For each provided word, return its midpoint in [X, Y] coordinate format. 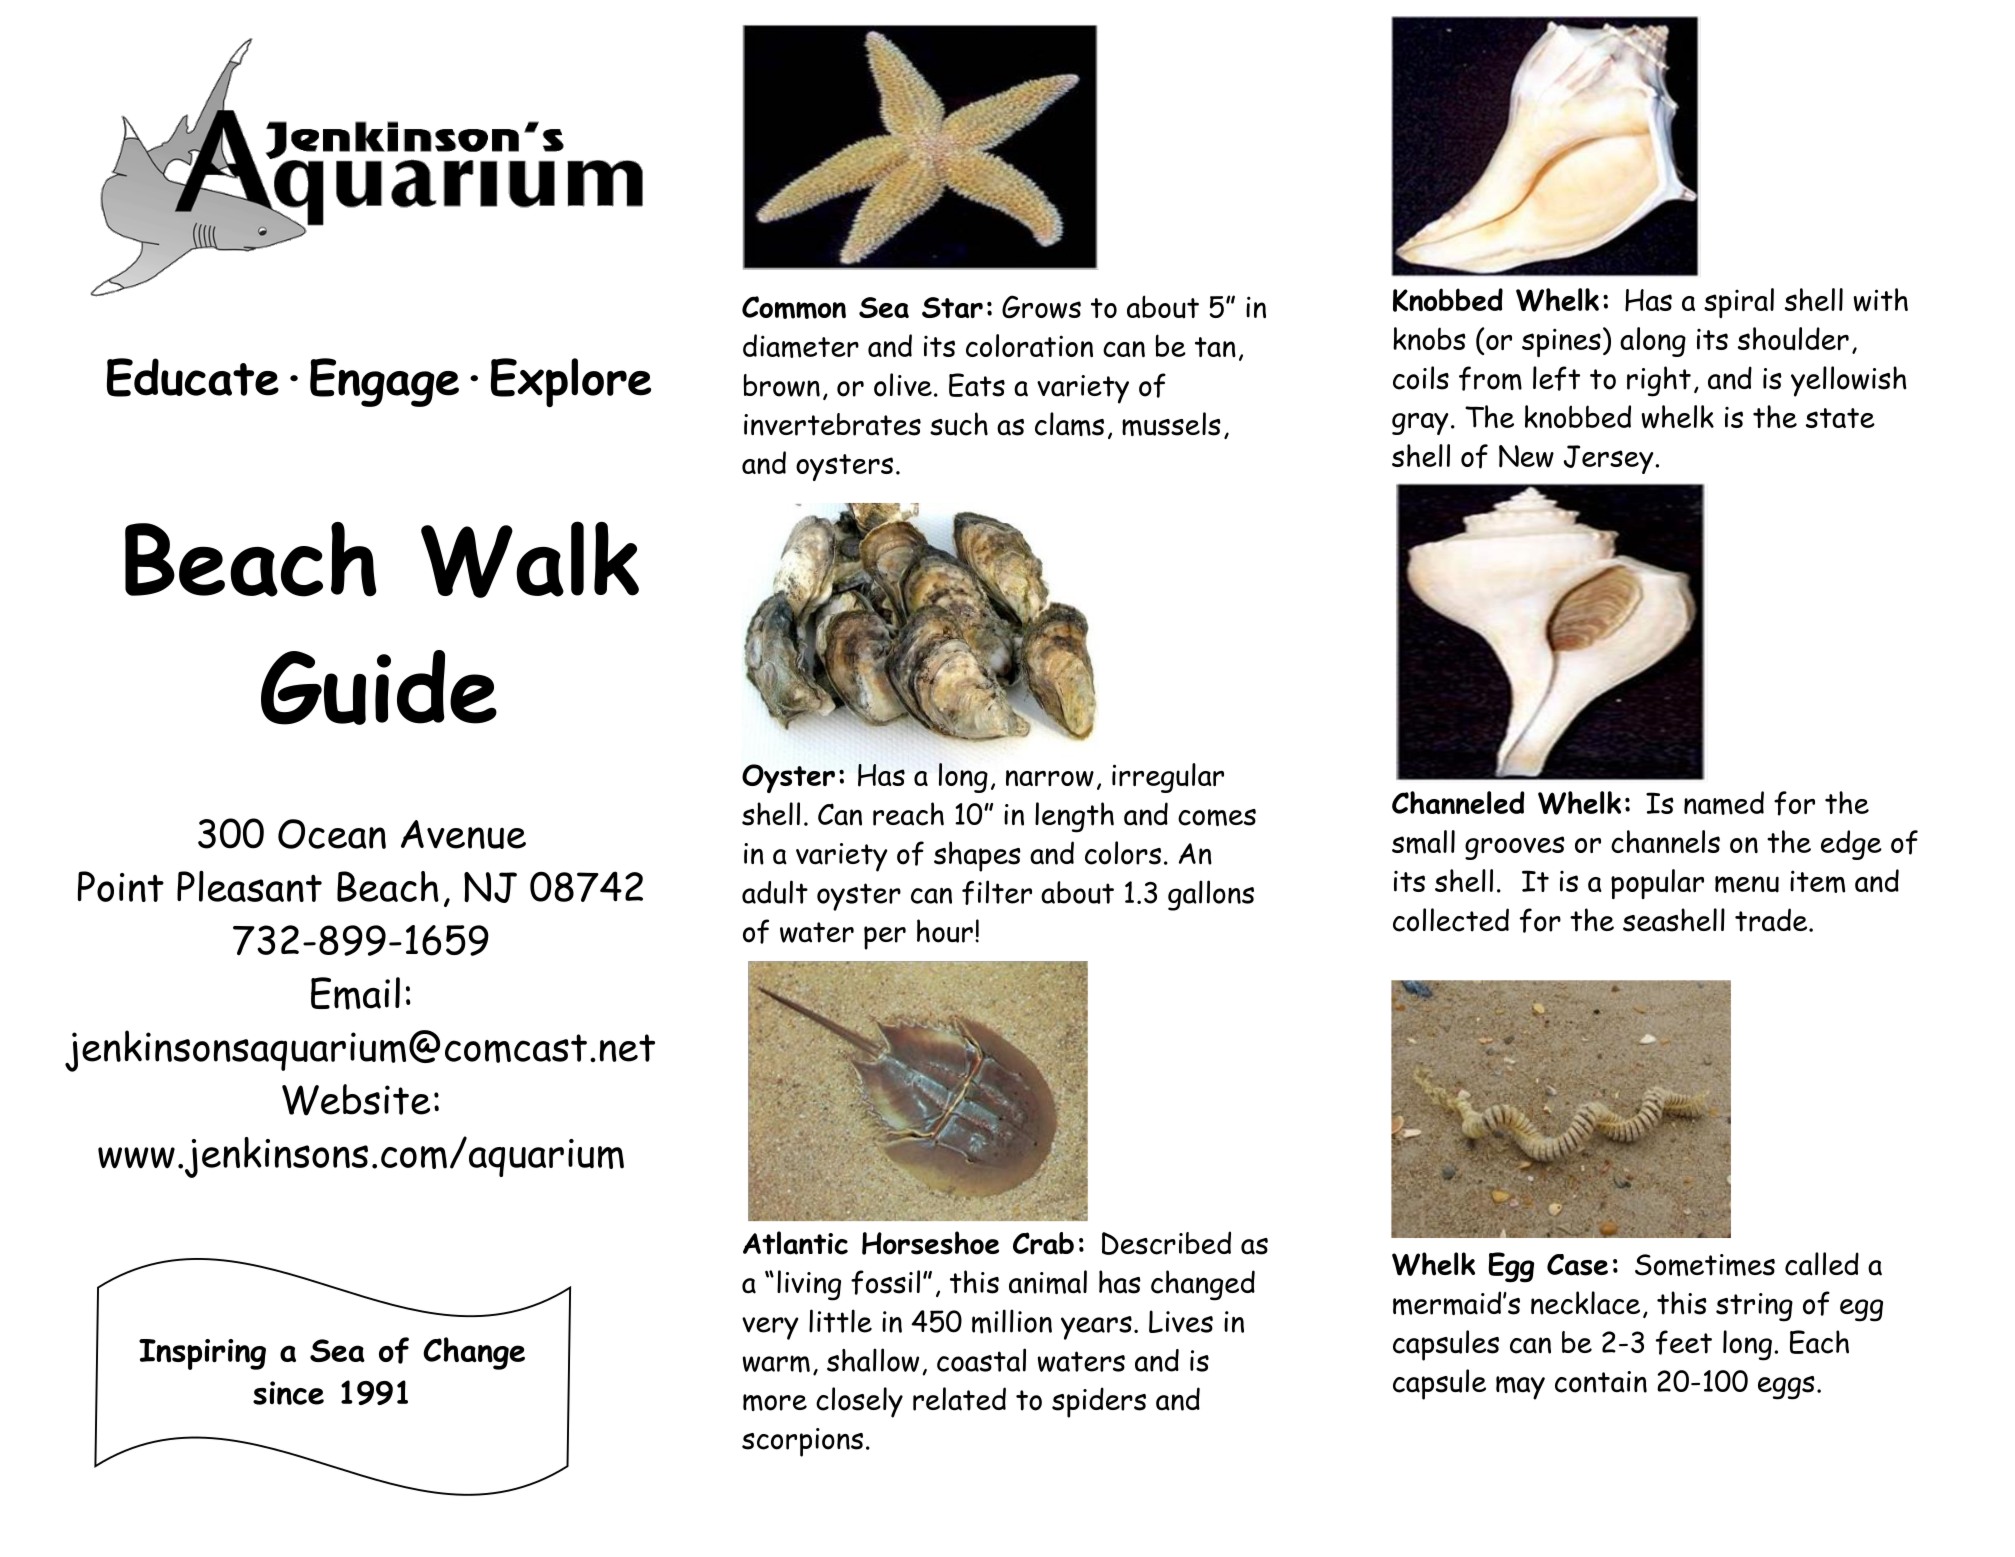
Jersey [1610, 459]
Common [794, 307]
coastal [981, 1360]
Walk [530, 559]
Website [356, 1100]
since [288, 1393]
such [959, 424]
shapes [977, 856]
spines [1561, 342]
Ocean [332, 834]
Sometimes [1705, 1265]
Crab [1043, 1243]
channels [1665, 841]
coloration [1029, 345]
